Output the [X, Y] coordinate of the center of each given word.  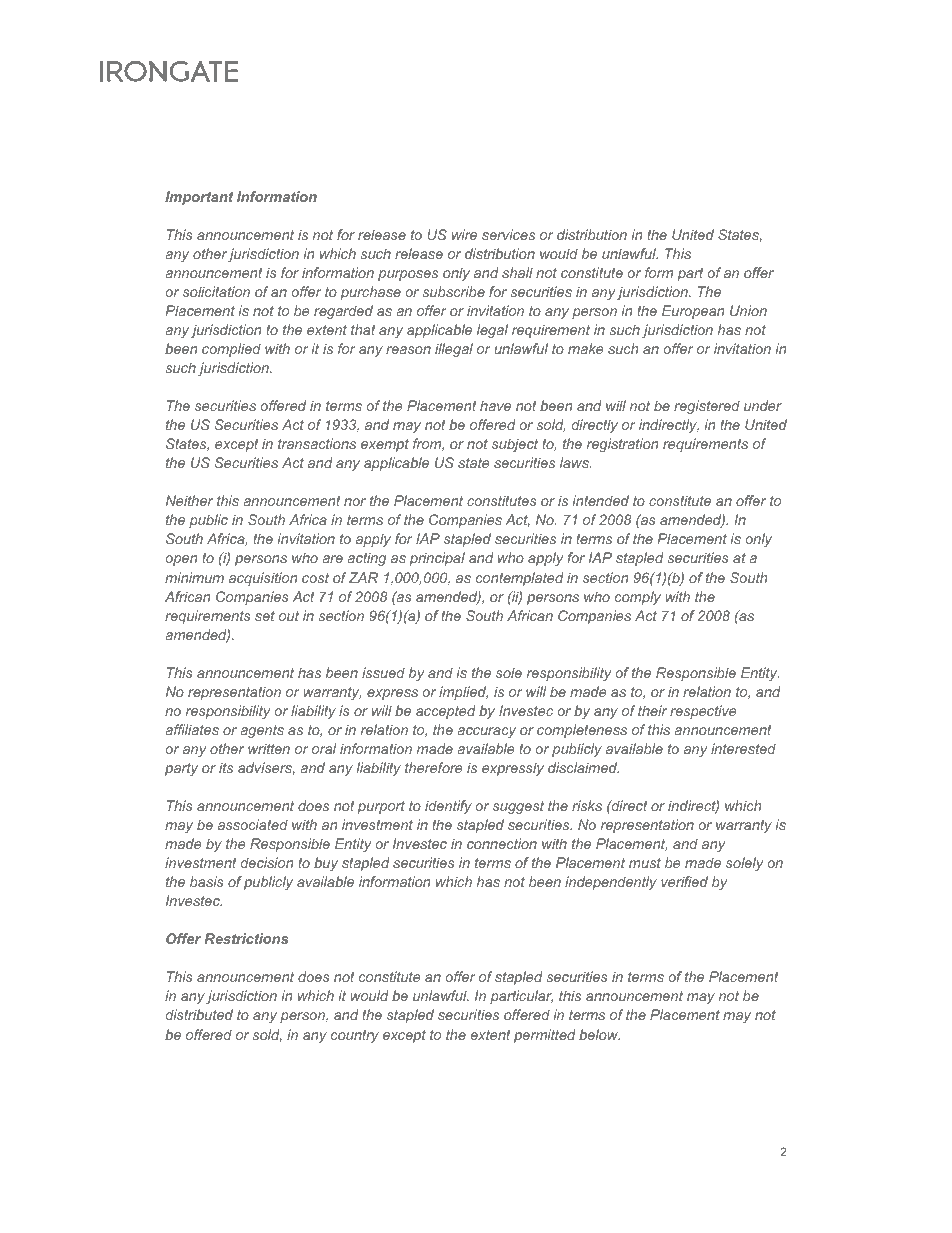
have [495, 405]
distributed [199, 1014]
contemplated [520, 579]
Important [199, 198]
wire [464, 234]
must [645, 863]
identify [448, 807]
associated [253, 824]
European [693, 312]
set [265, 616]
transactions [317, 443]
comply [638, 598]
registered [707, 407]
